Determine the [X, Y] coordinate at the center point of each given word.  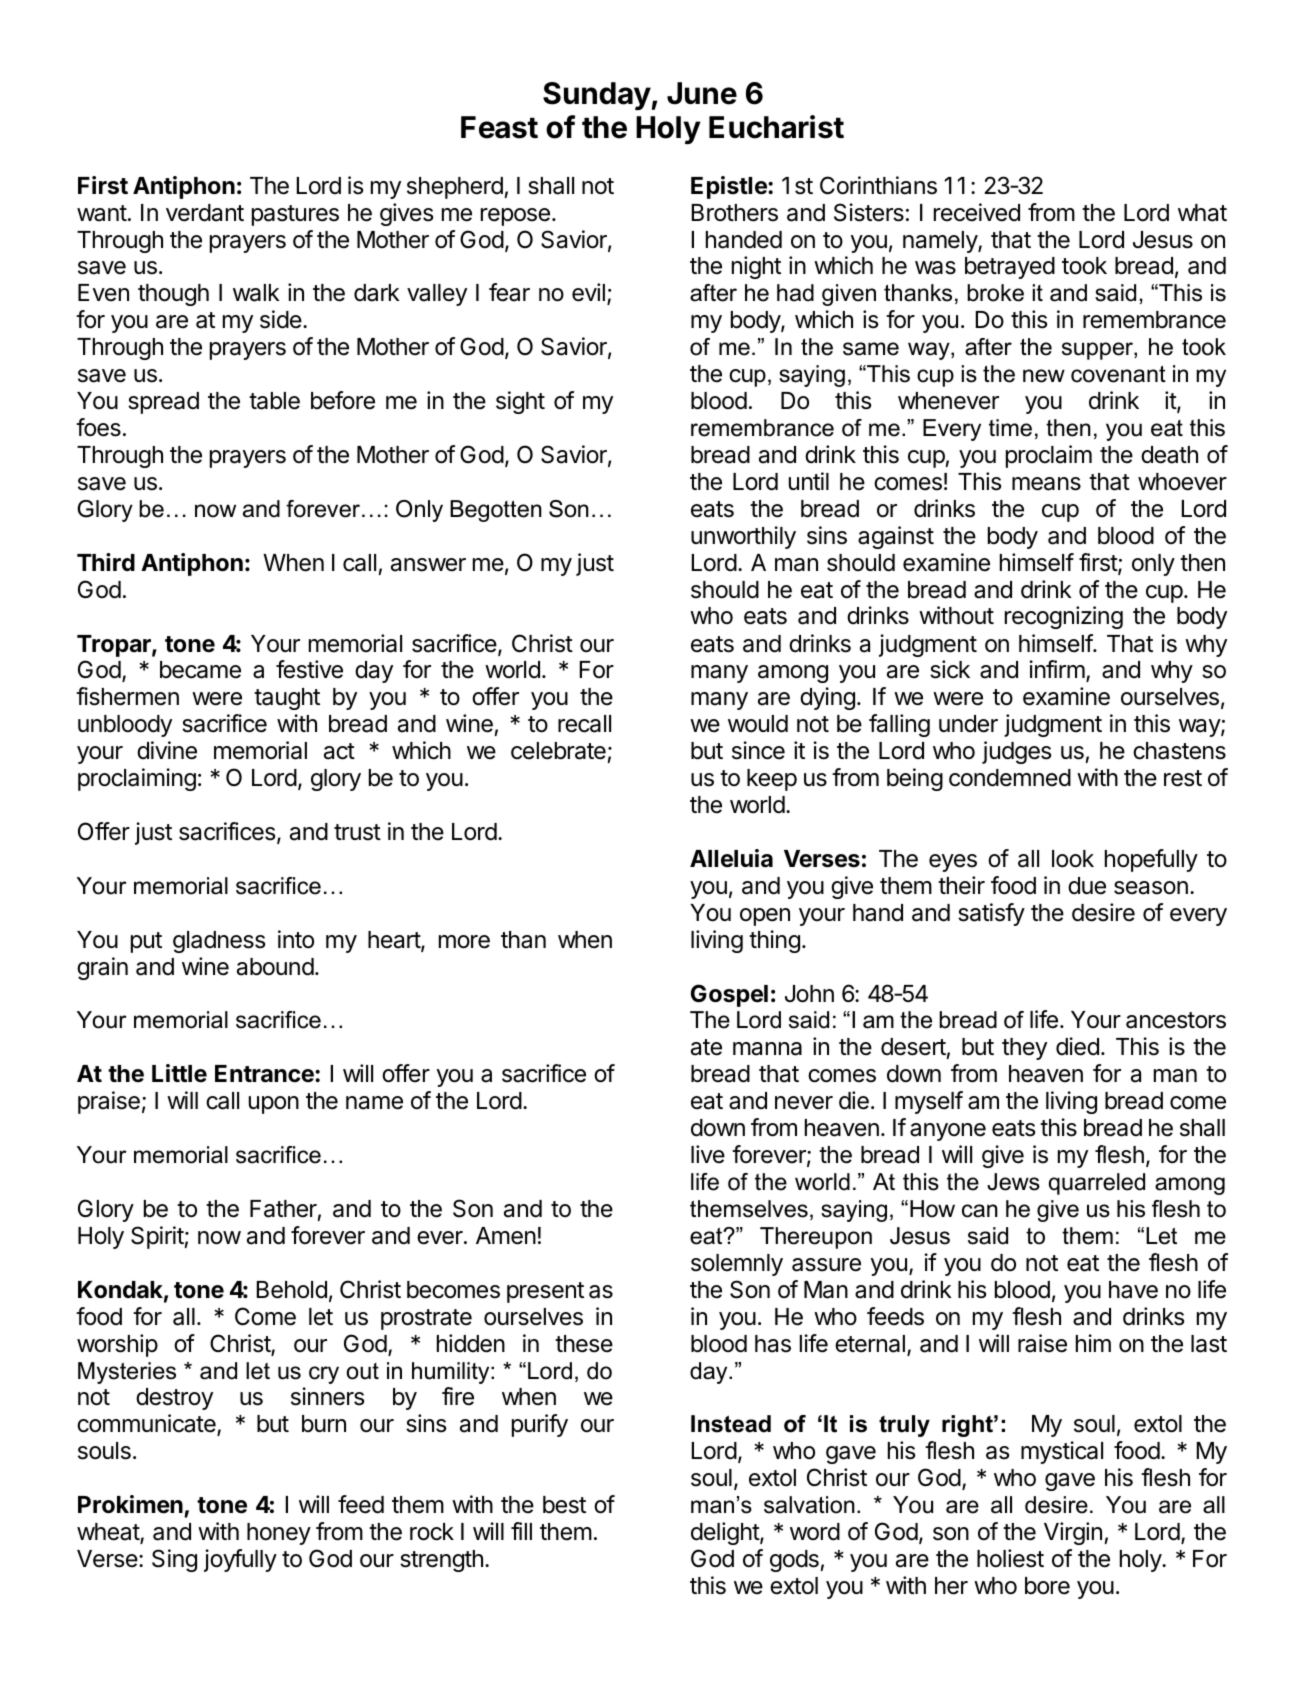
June [702, 93]
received [977, 212]
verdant [205, 213]
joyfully [240, 1560]
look [1073, 859]
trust [357, 832]
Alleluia [731, 858]
